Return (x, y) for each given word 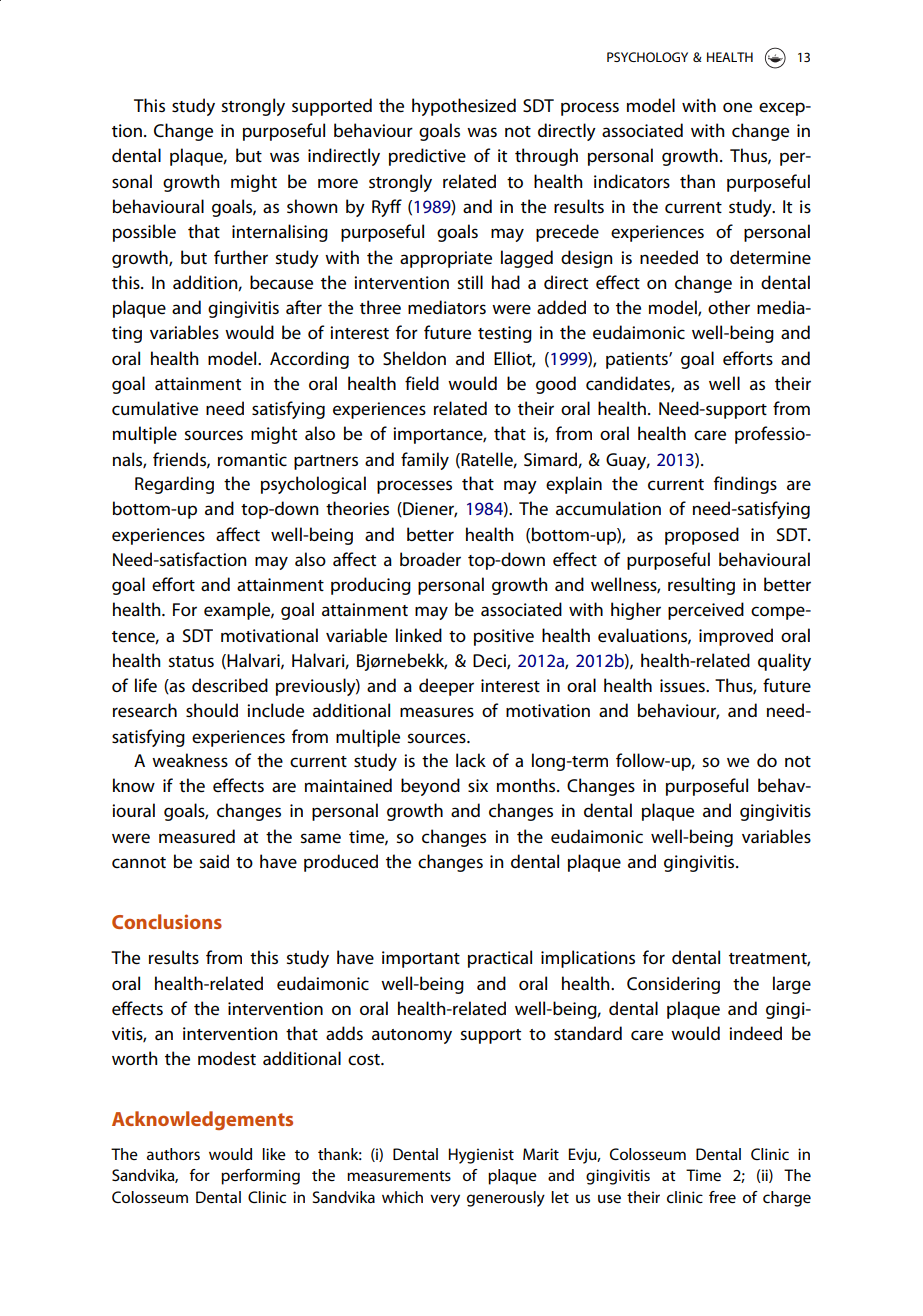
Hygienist (481, 1156)
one (737, 107)
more (338, 183)
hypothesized (464, 107)
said (214, 861)
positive (504, 637)
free (722, 1197)
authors (173, 1154)
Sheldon (414, 358)
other (729, 307)
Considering (673, 985)
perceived (706, 611)
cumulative (155, 408)
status (191, 661)
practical (500, 959)
